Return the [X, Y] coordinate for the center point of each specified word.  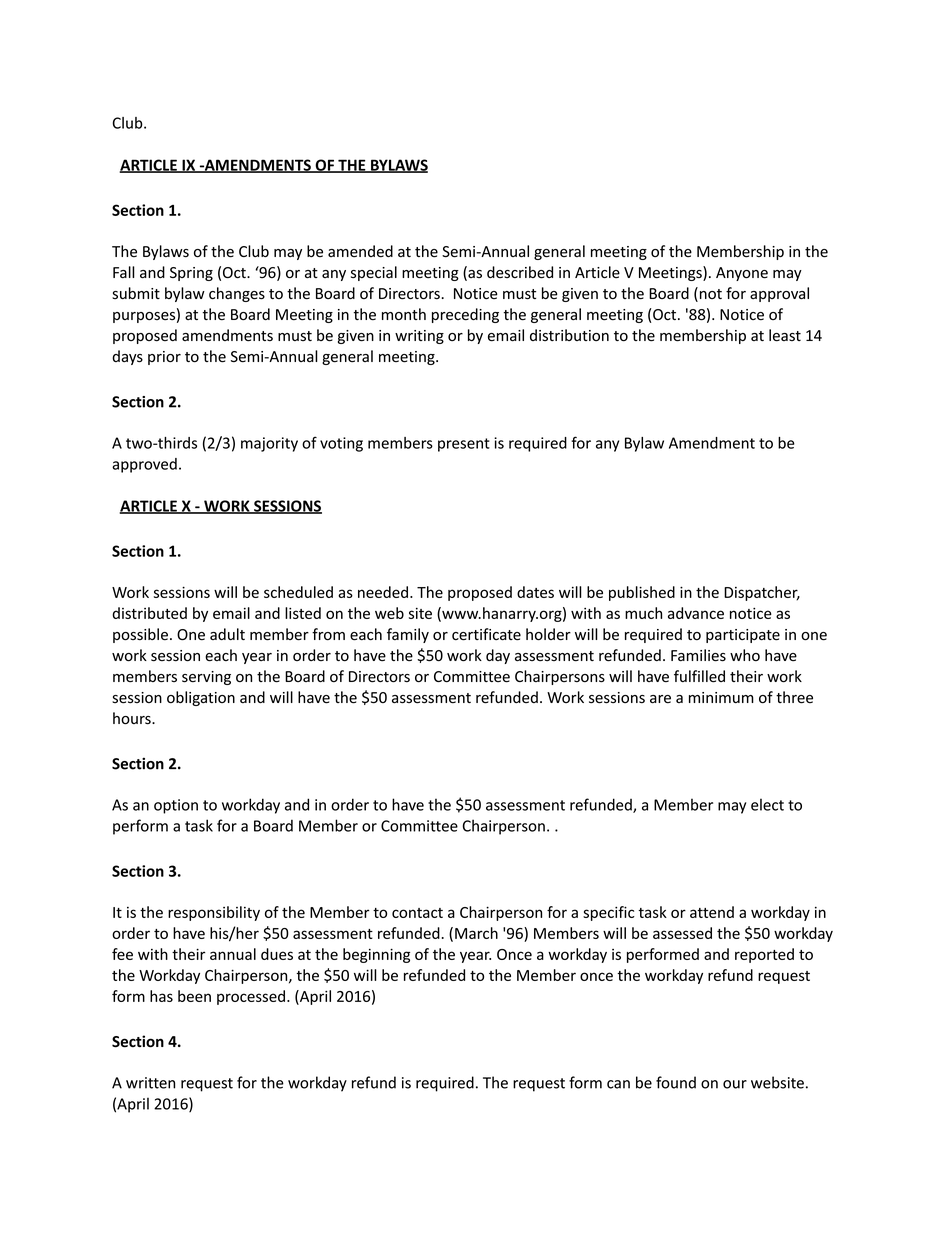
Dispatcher [762, 593]
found [676, 1082]
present [464, 445]
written [150, 1083]
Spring [191, 274]
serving [206, 678]
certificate [486, 634]
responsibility [214, 913]
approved [144, 465]
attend [712, 912]
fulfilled [699, 676]
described [520, 272]
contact [417, 913]
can [618, 1084]
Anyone [742, 274]
